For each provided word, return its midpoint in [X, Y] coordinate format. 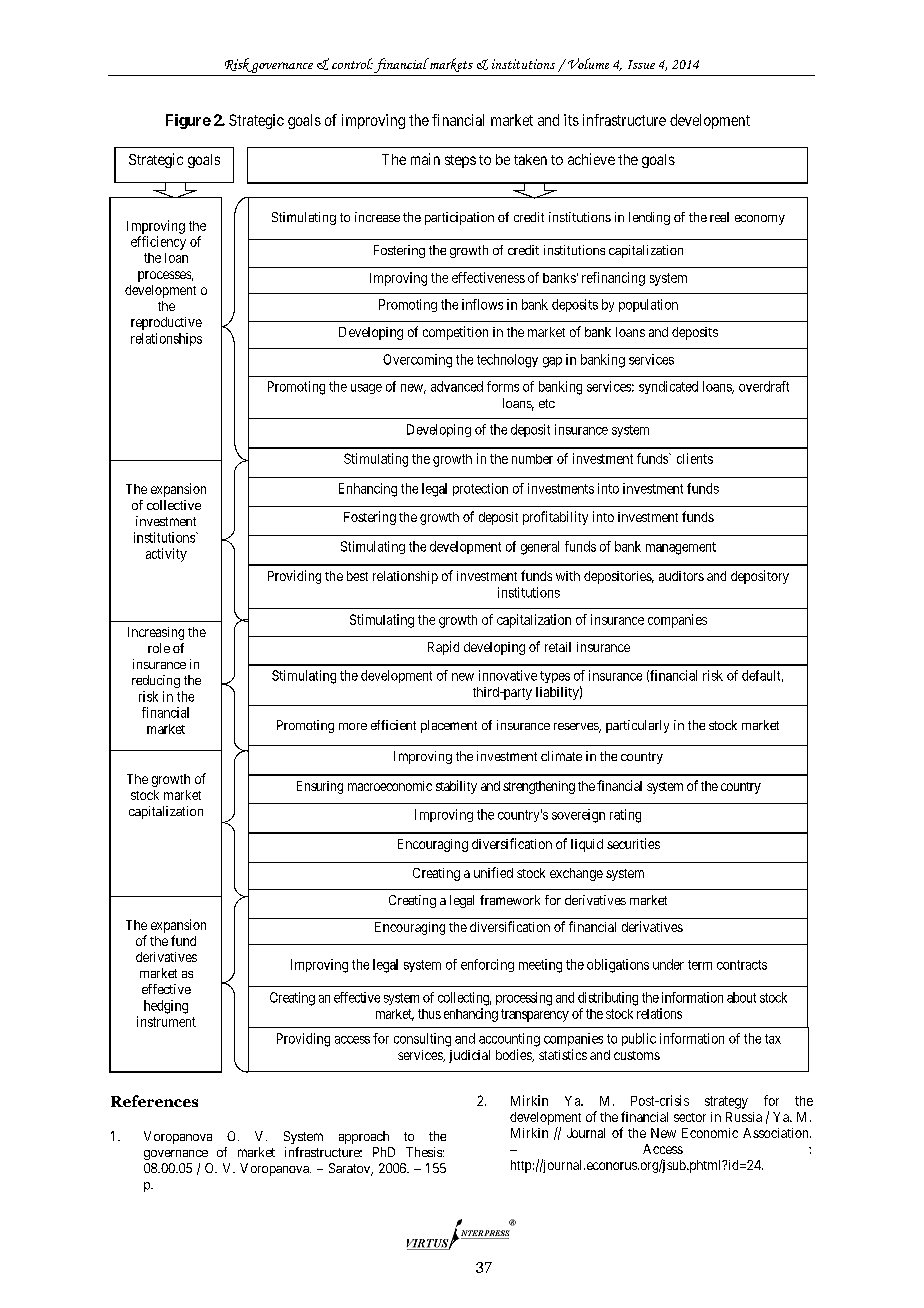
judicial [469, 1056]
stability [456, 787]
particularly [637, 726]
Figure [188, 121]
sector [690, 1117]
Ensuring [320, 787]
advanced [457, 386]
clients [695, 458]
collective [174, 505]
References [154, 1101]
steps [460, 161]
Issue [641, 64]
